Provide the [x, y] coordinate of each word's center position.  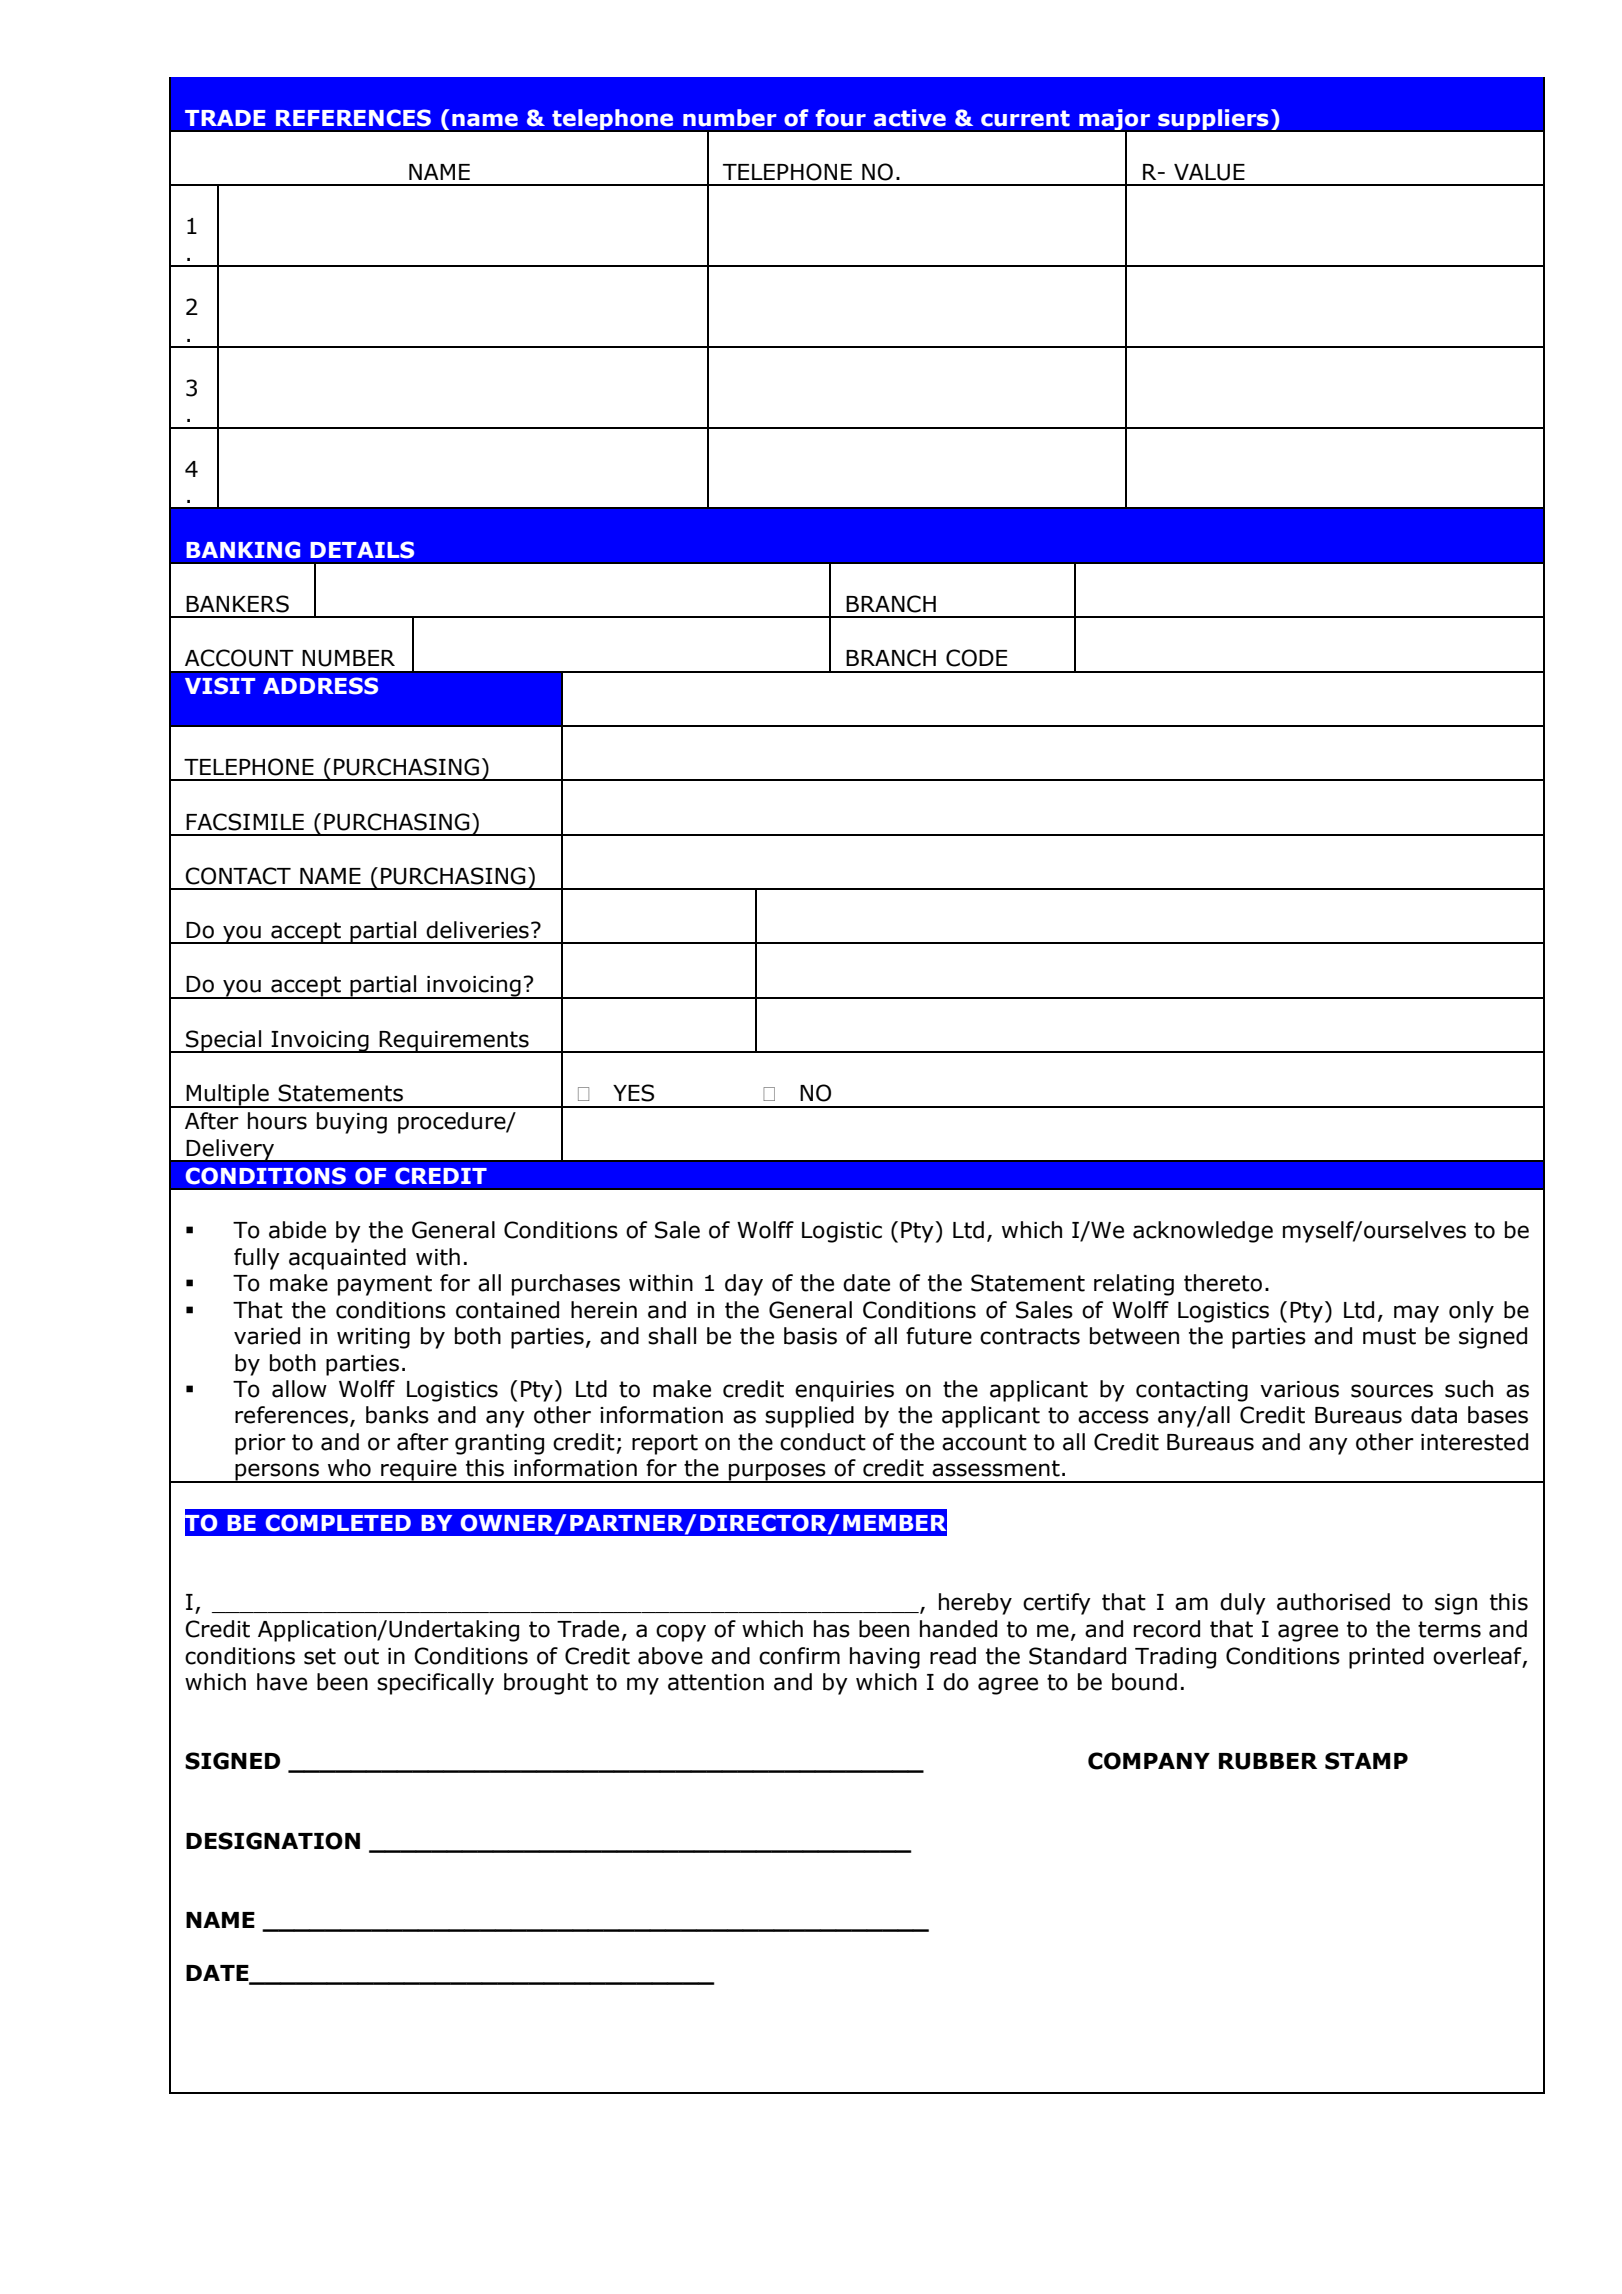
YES [633, 1093]
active [910, 118]
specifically [435, 1684]
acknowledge [1203, 1232]
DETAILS [362, 550]
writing [373, 1338]
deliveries [477, 930]
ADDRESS [320, 686]
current [1025, 118]
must [1389, 1336]
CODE [976, 658]
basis [810, 1336]
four [840, 118]
